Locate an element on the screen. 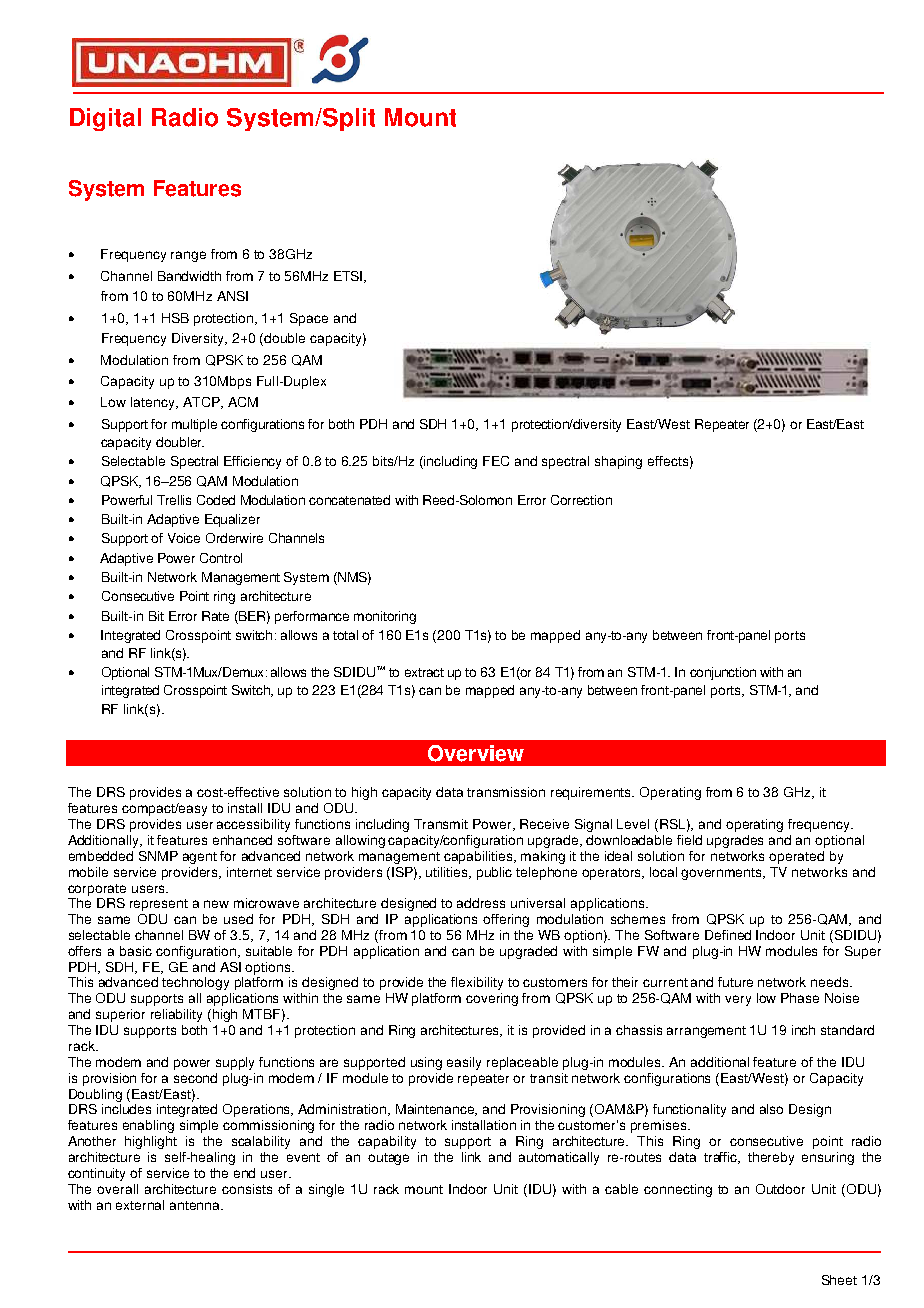 The height and width of the screenshot is (1308, 924). ETSI is located at coordinates (349, 277).
